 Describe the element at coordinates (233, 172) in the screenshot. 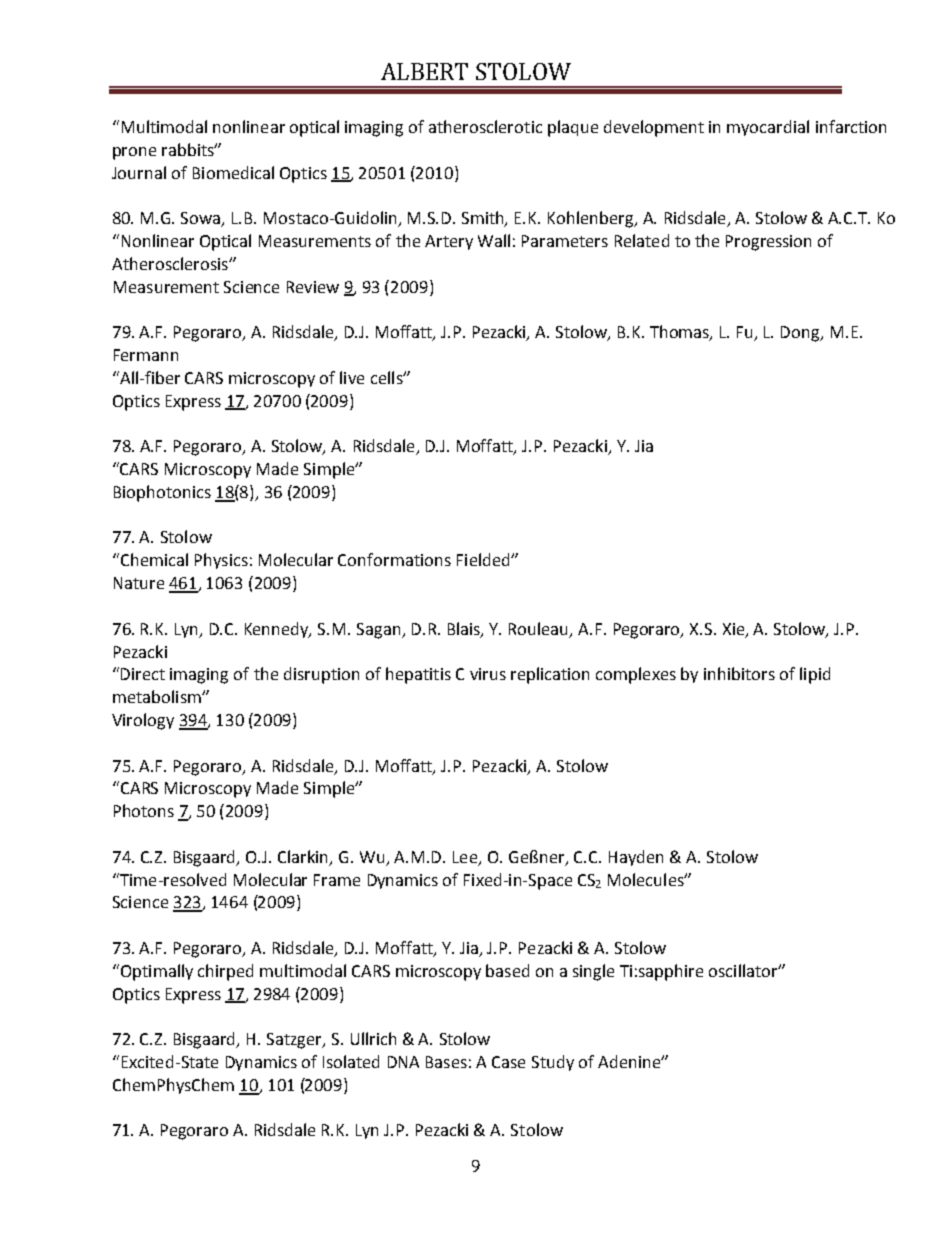

I see `Biomedical` at that location.
